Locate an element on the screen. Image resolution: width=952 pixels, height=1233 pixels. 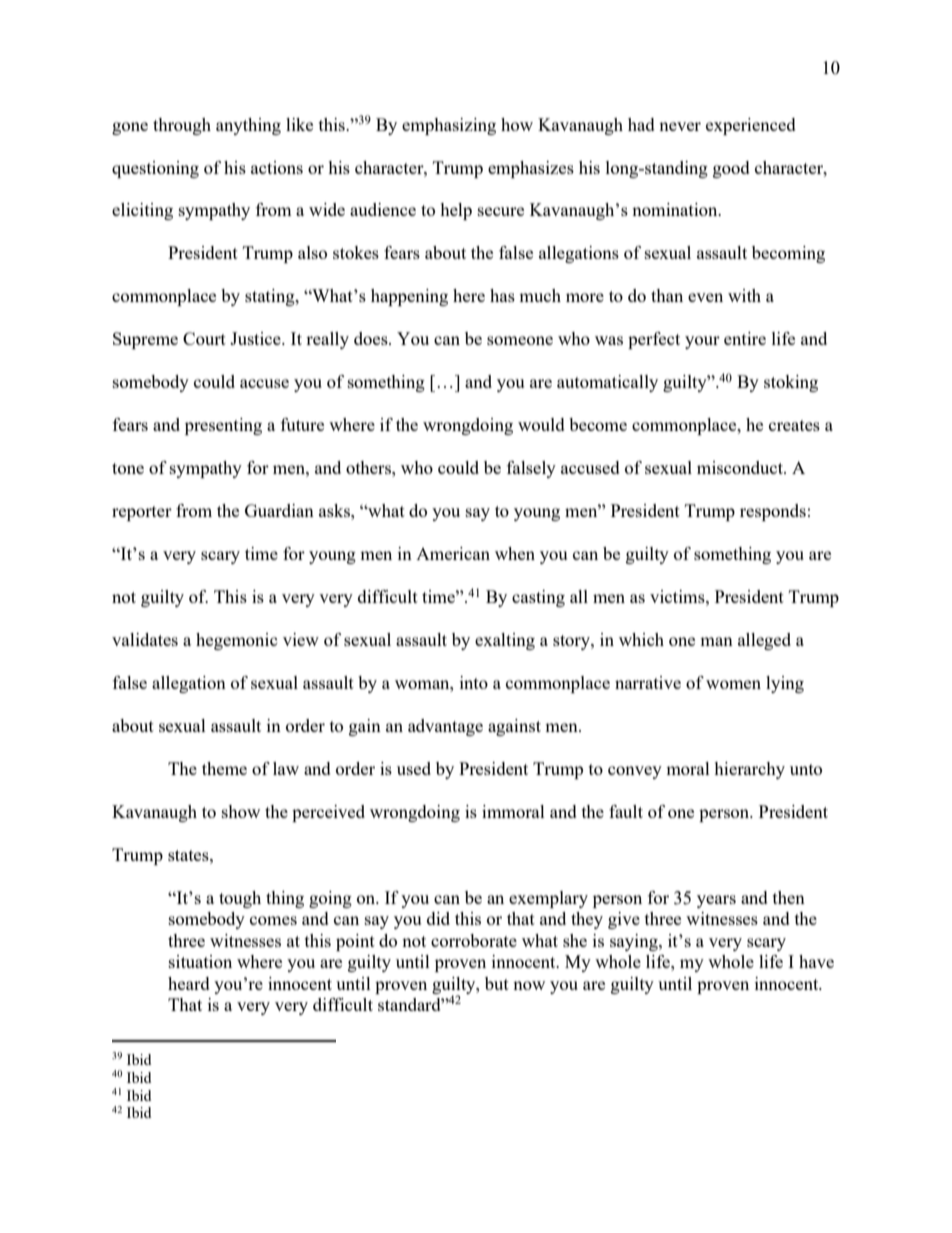
good is located at coordinates (731, 169).
